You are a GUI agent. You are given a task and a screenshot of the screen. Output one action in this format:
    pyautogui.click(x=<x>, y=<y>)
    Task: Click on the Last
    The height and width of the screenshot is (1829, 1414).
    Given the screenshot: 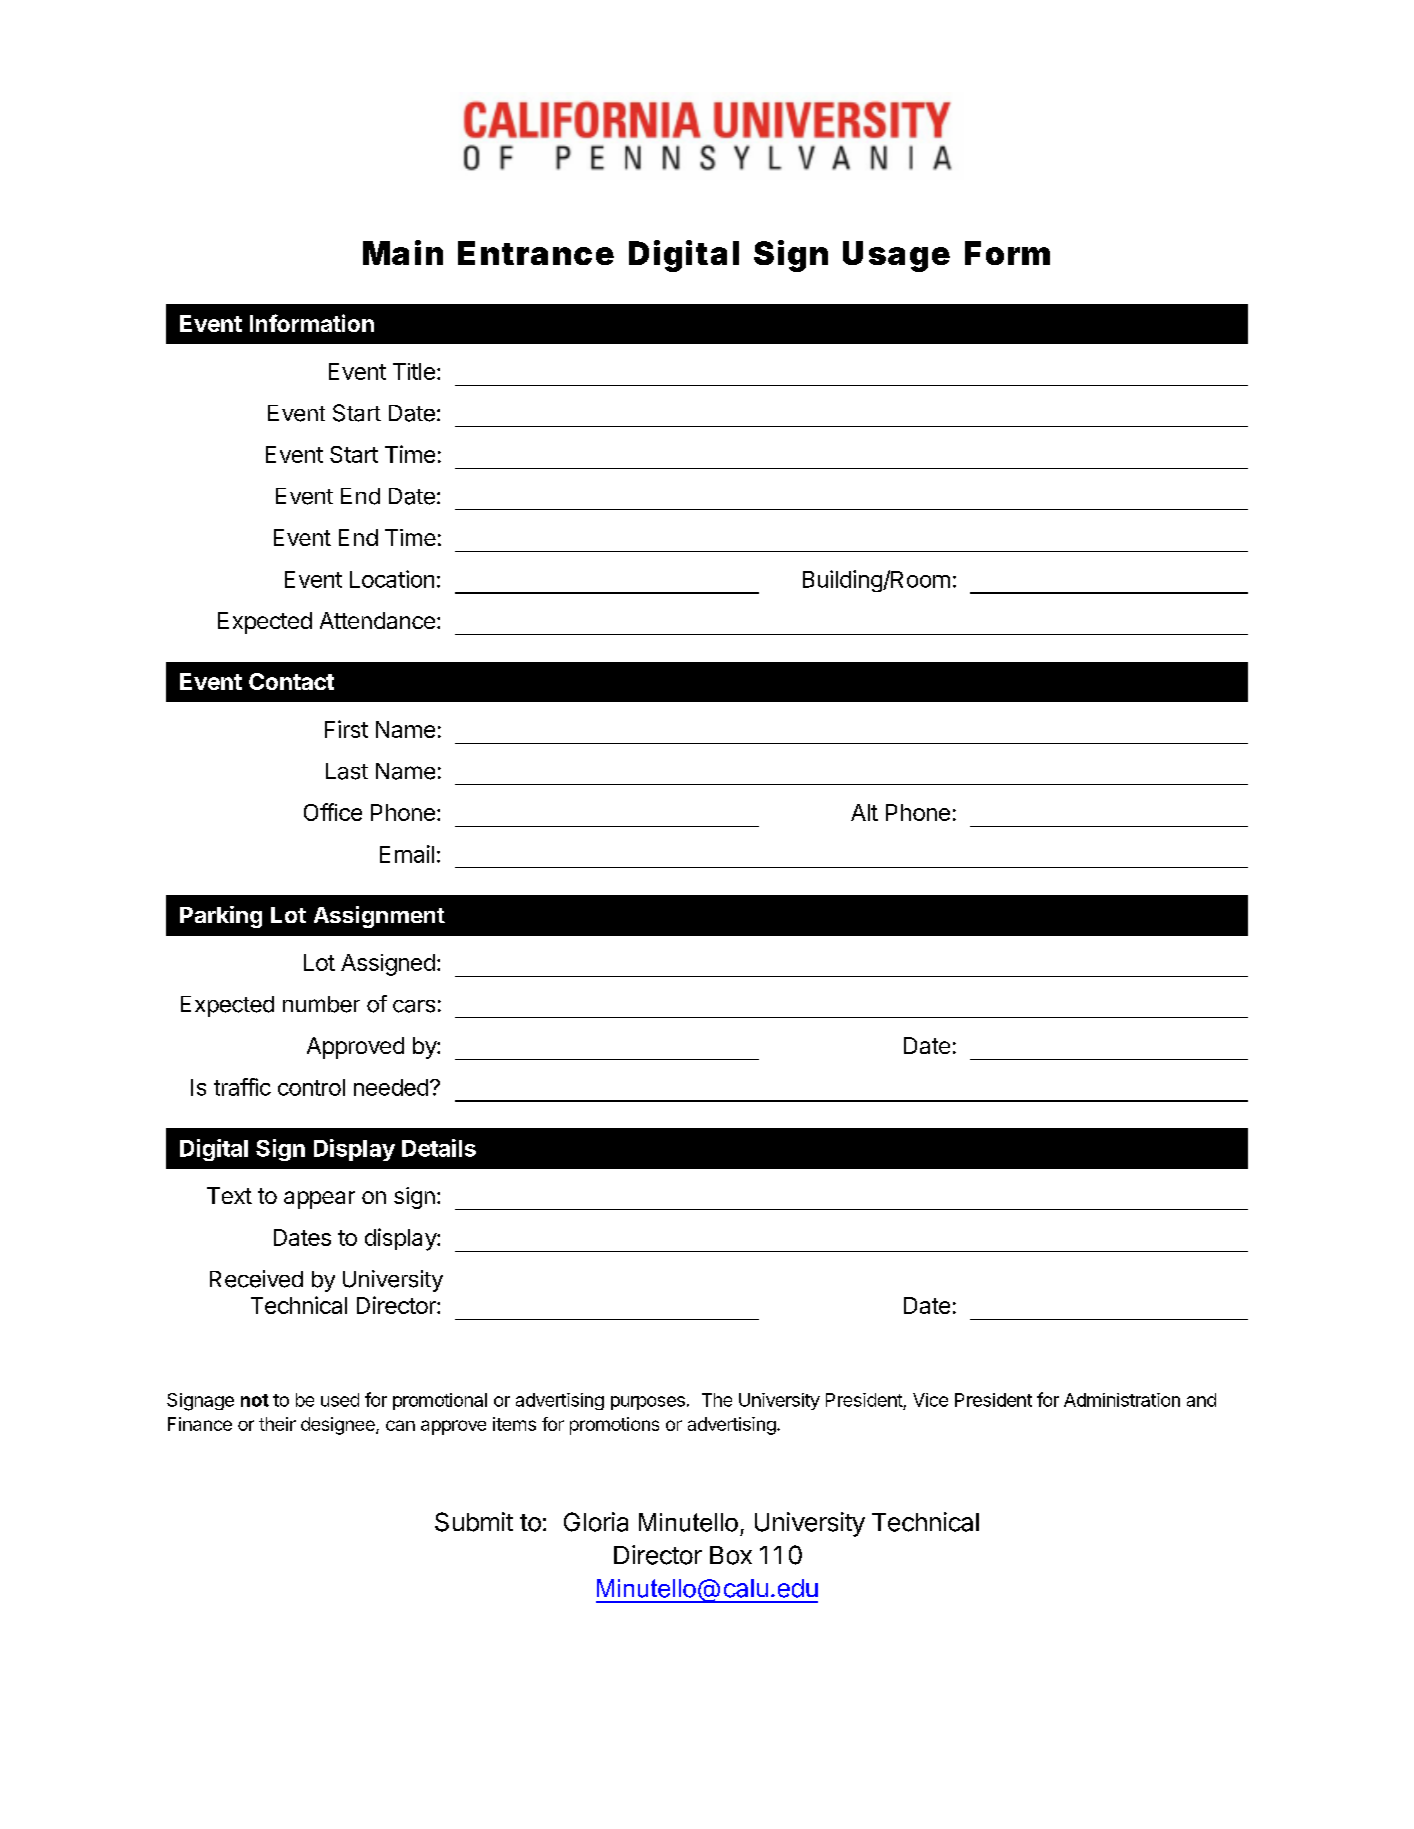 What is the action you would take?
    pyautogui.click(x=347, y=771)
